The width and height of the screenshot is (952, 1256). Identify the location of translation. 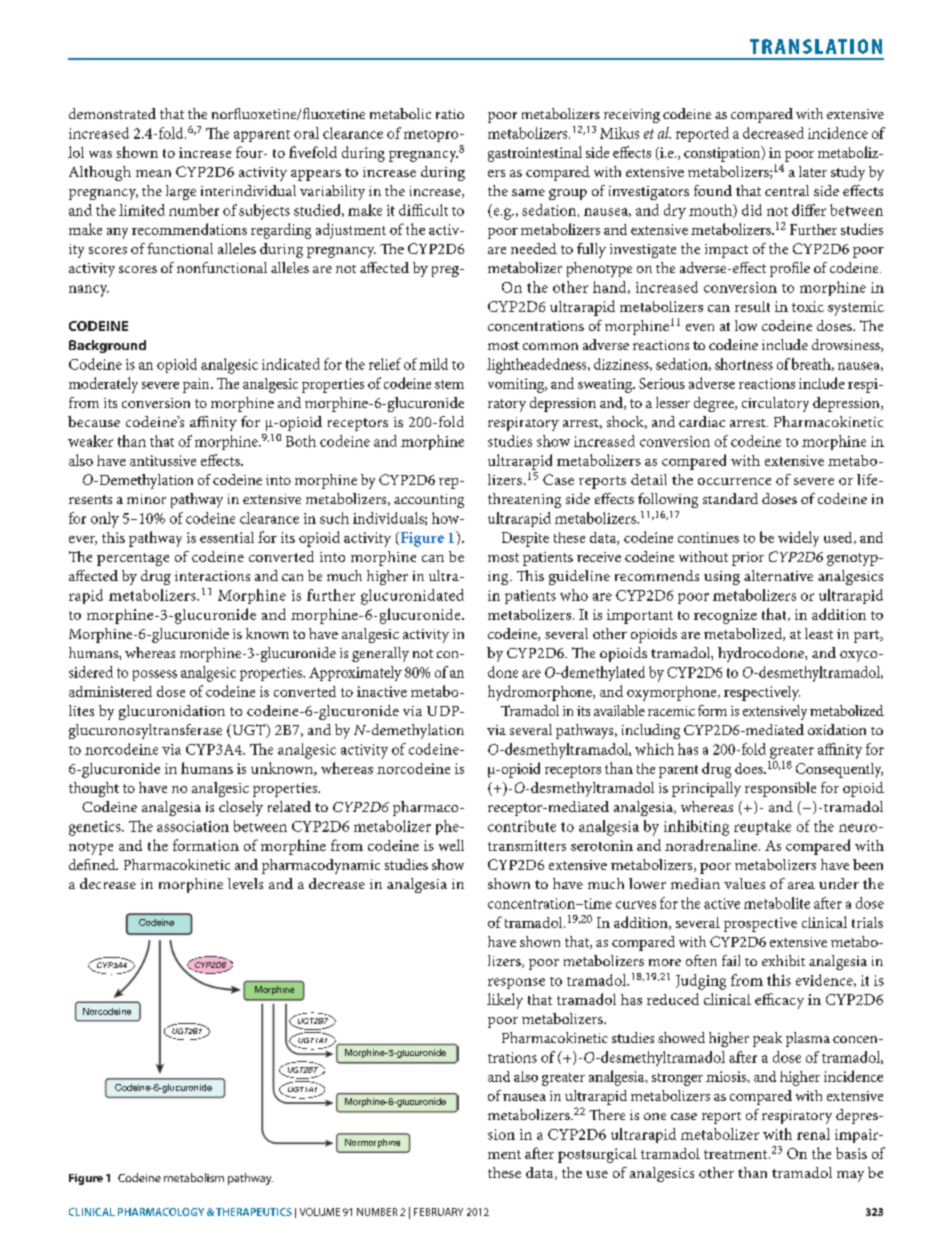
(816, 46).
